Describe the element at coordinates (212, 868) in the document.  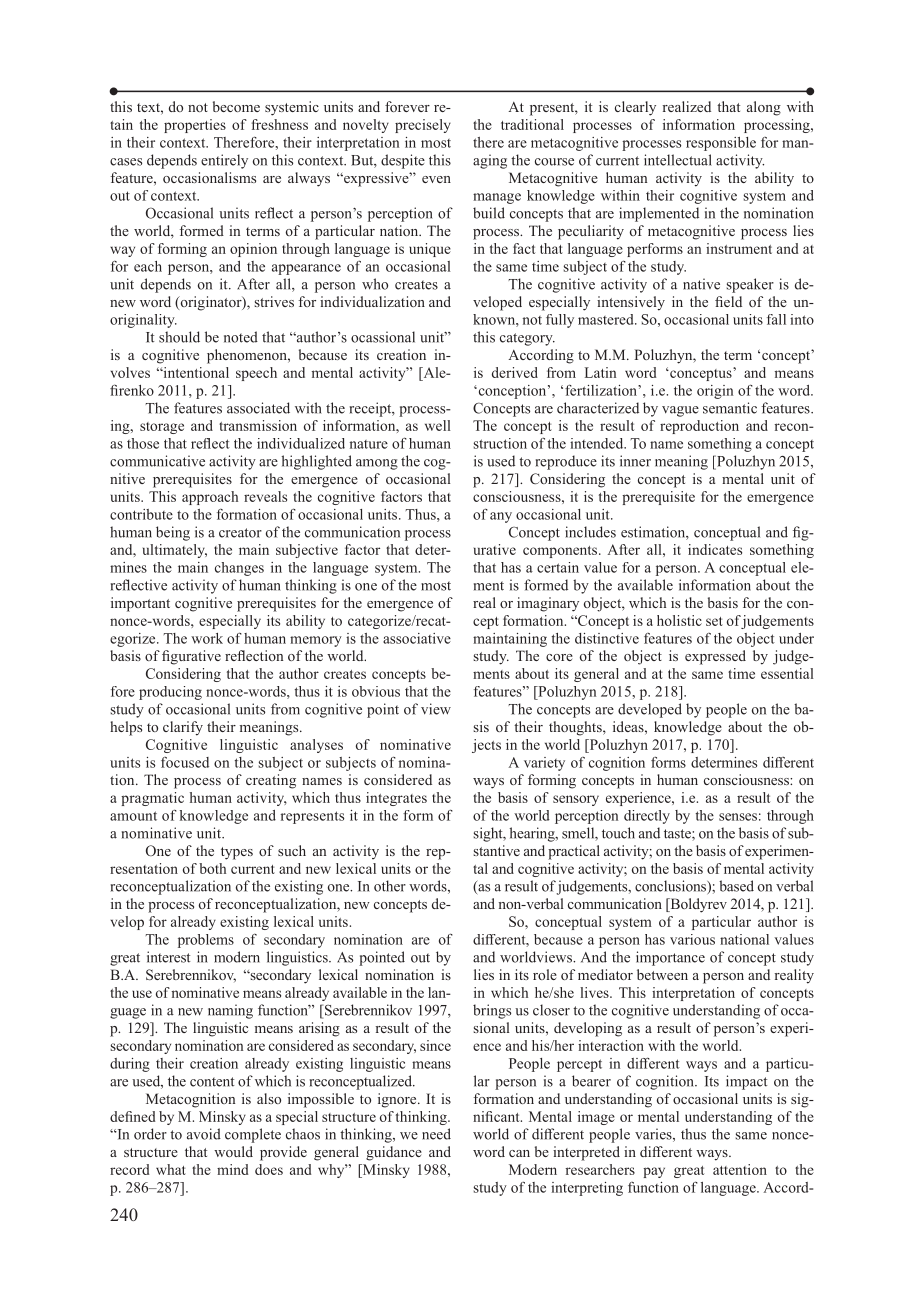
I see `both` at that location.
